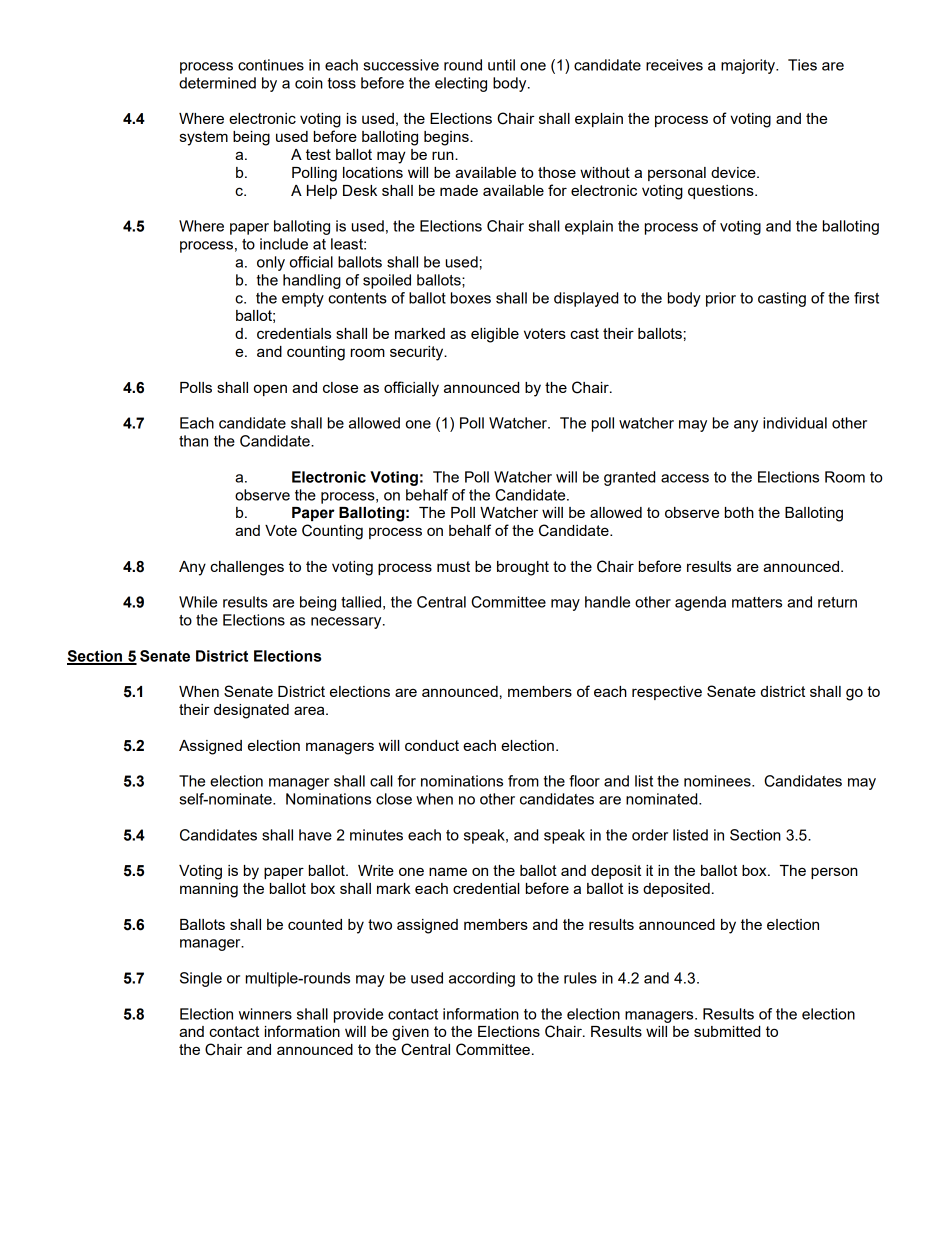 This screenshot has height=1233, width=952. What do you see at coordinates (523, 568) in the screenshot?
I see `brought` at bounding box center [523, 568].
